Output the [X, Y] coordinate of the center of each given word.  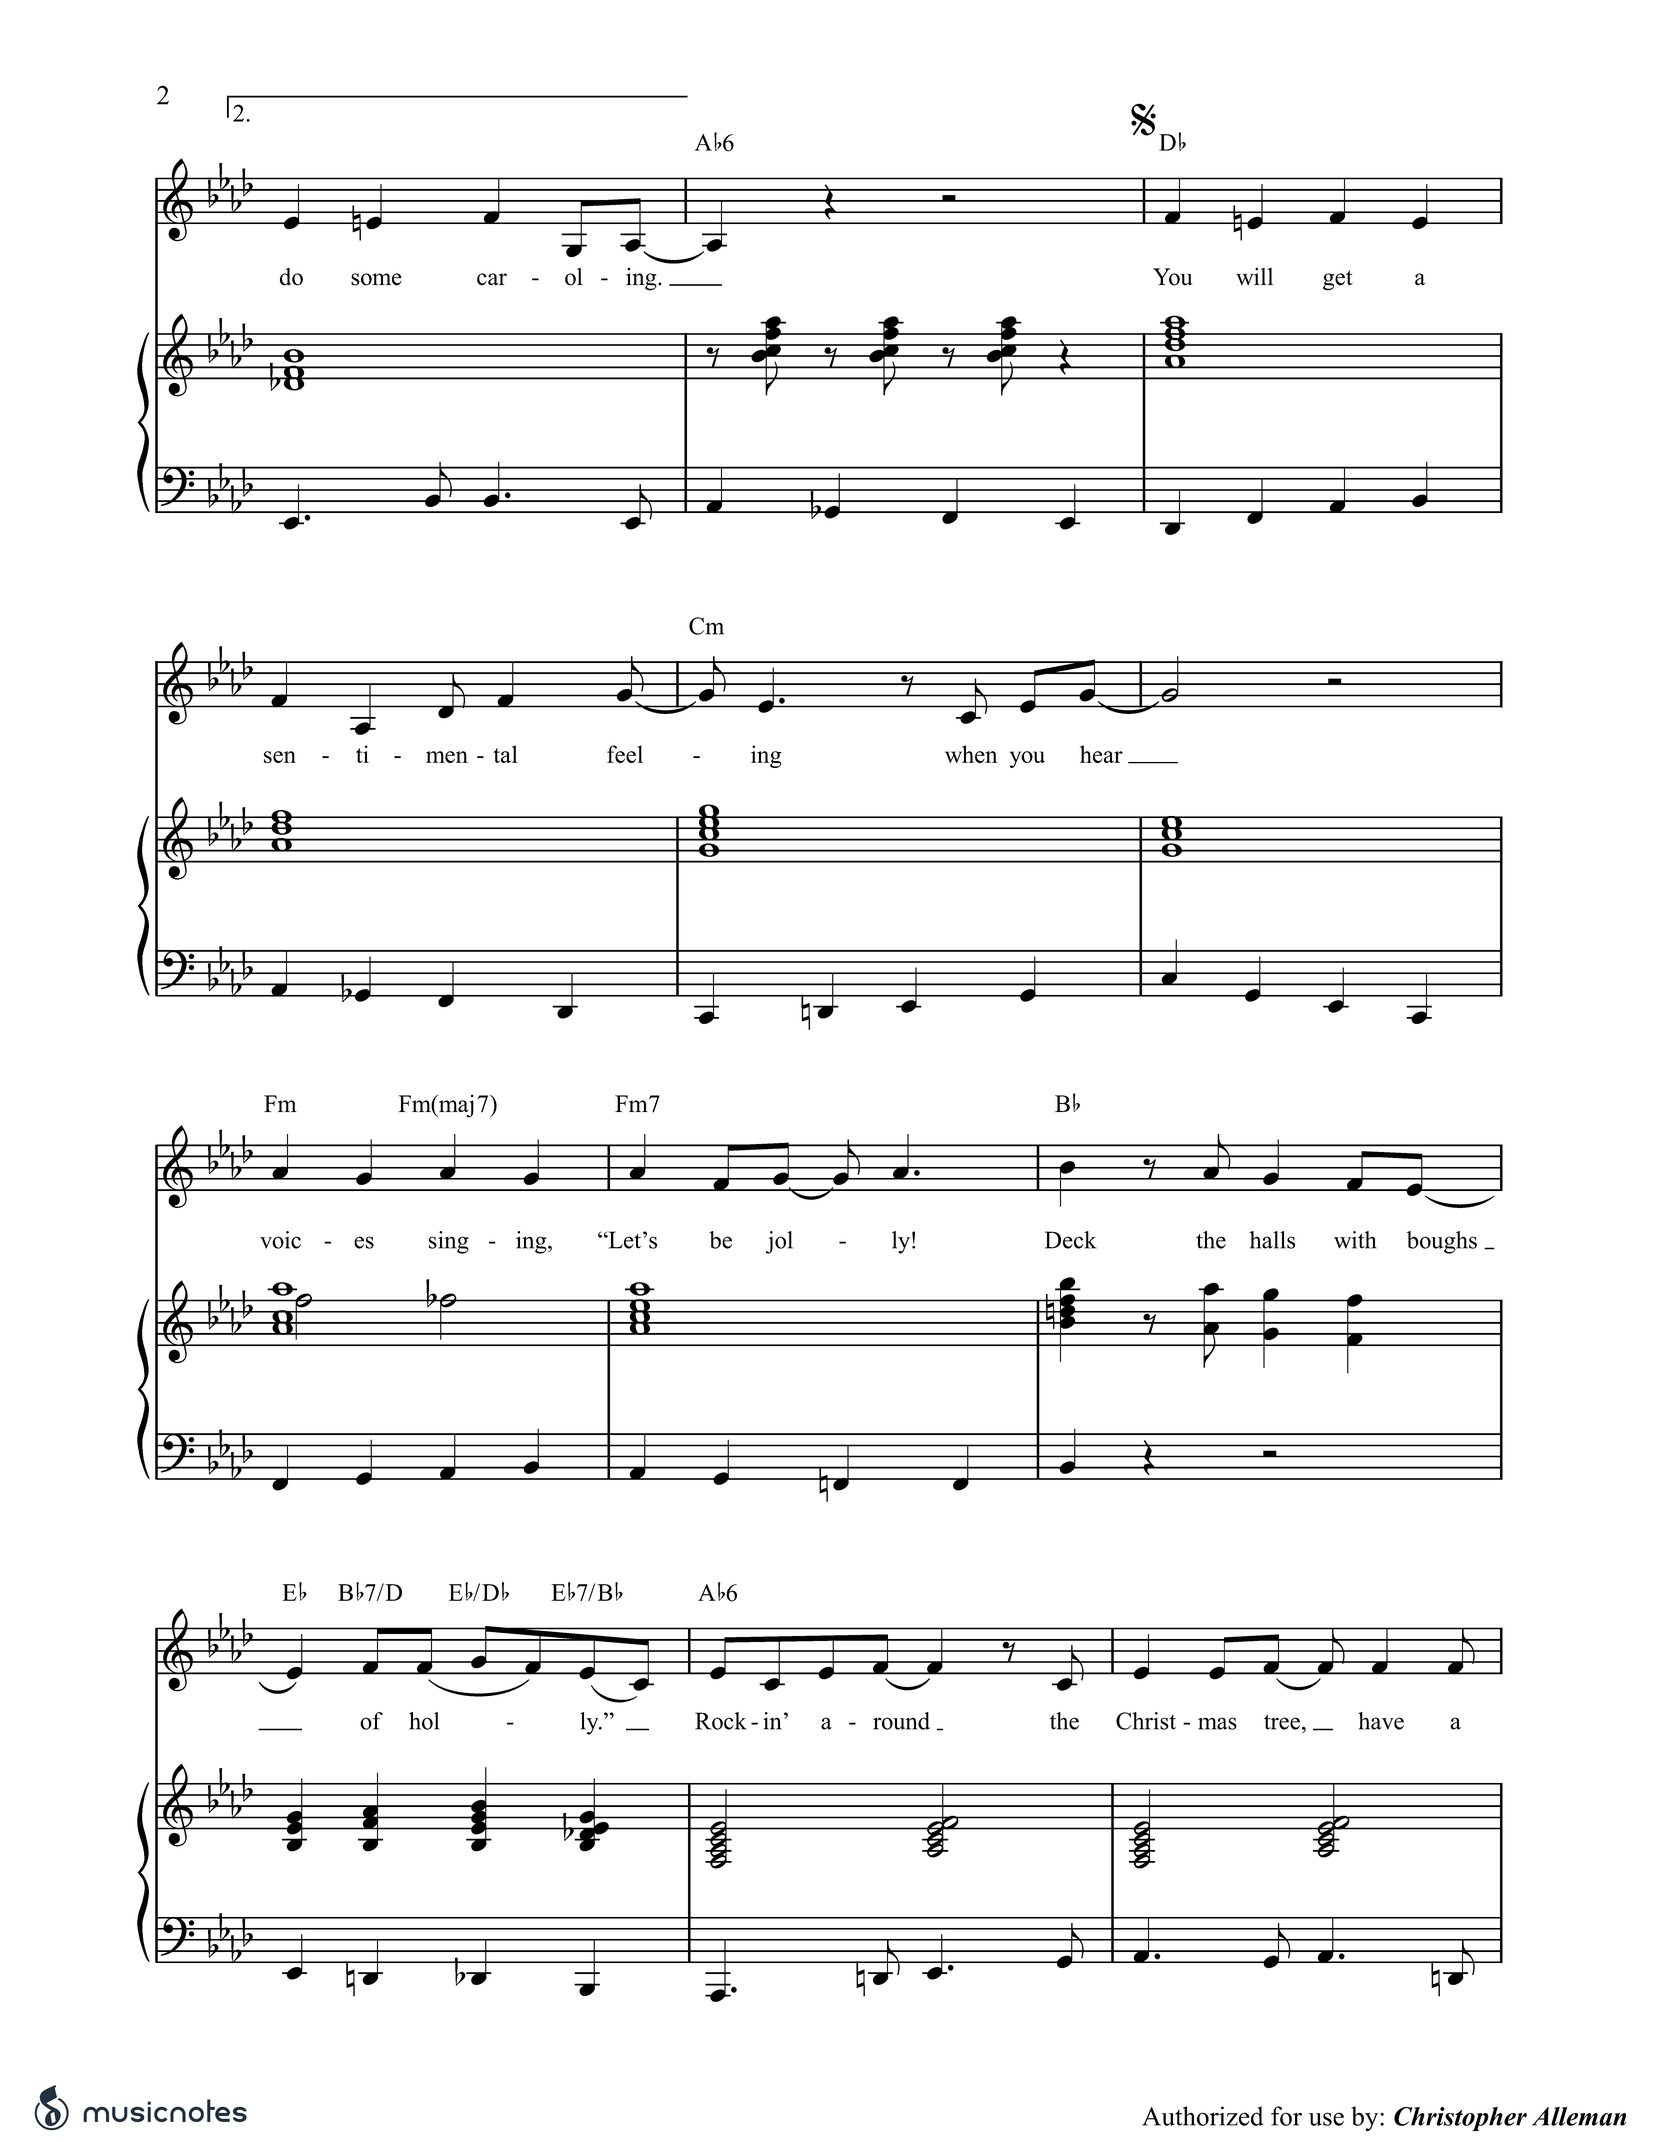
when [971, 754]
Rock [721, 1721]
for [1286, 2116]
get [1338, 280]
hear [1101, 754]
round [901, 1721]
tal [505, 754]
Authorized [1203, 2116]
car [492, 279]
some [376, 279]
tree [1282, 1722]
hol [424, 1721]
